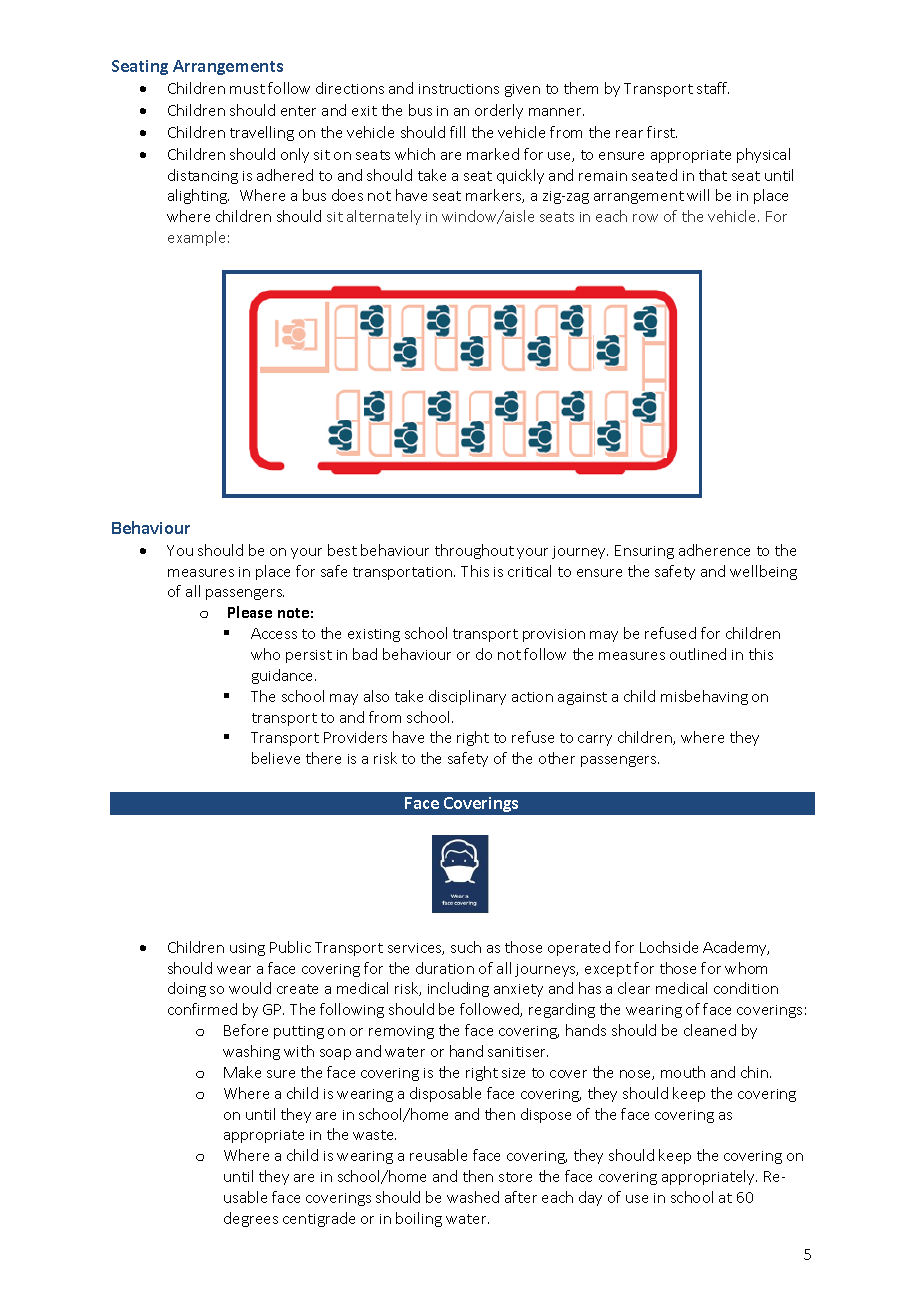  I want to click on such, so click(466, 947).
